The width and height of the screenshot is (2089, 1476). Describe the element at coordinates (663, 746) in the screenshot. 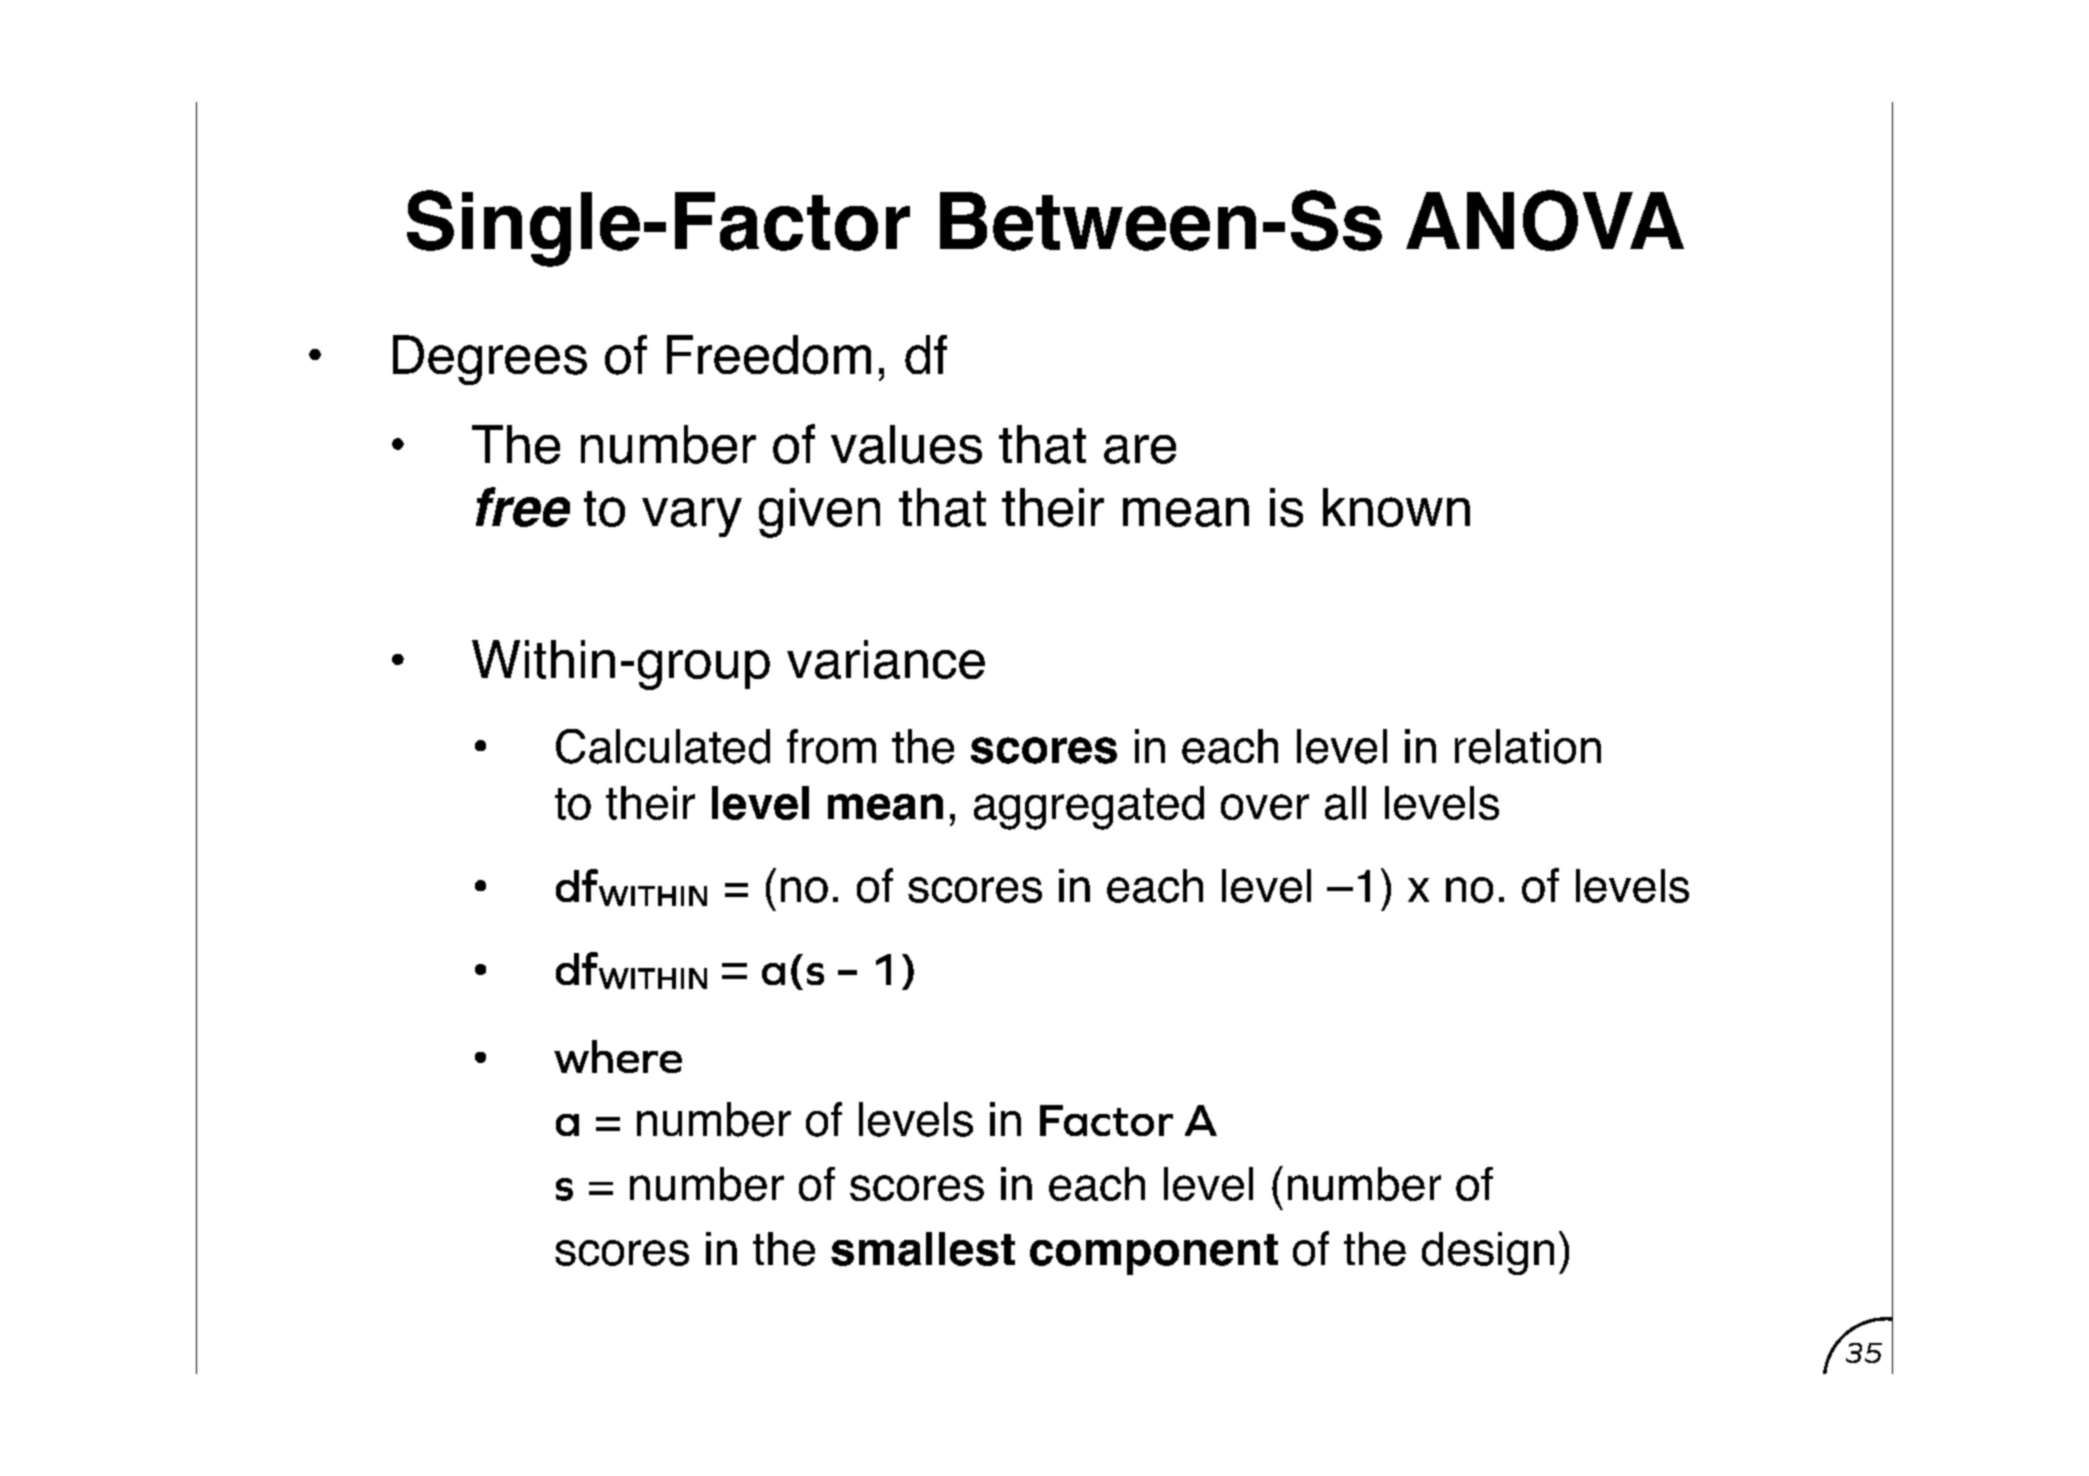

I see `Calculated` at that location.
